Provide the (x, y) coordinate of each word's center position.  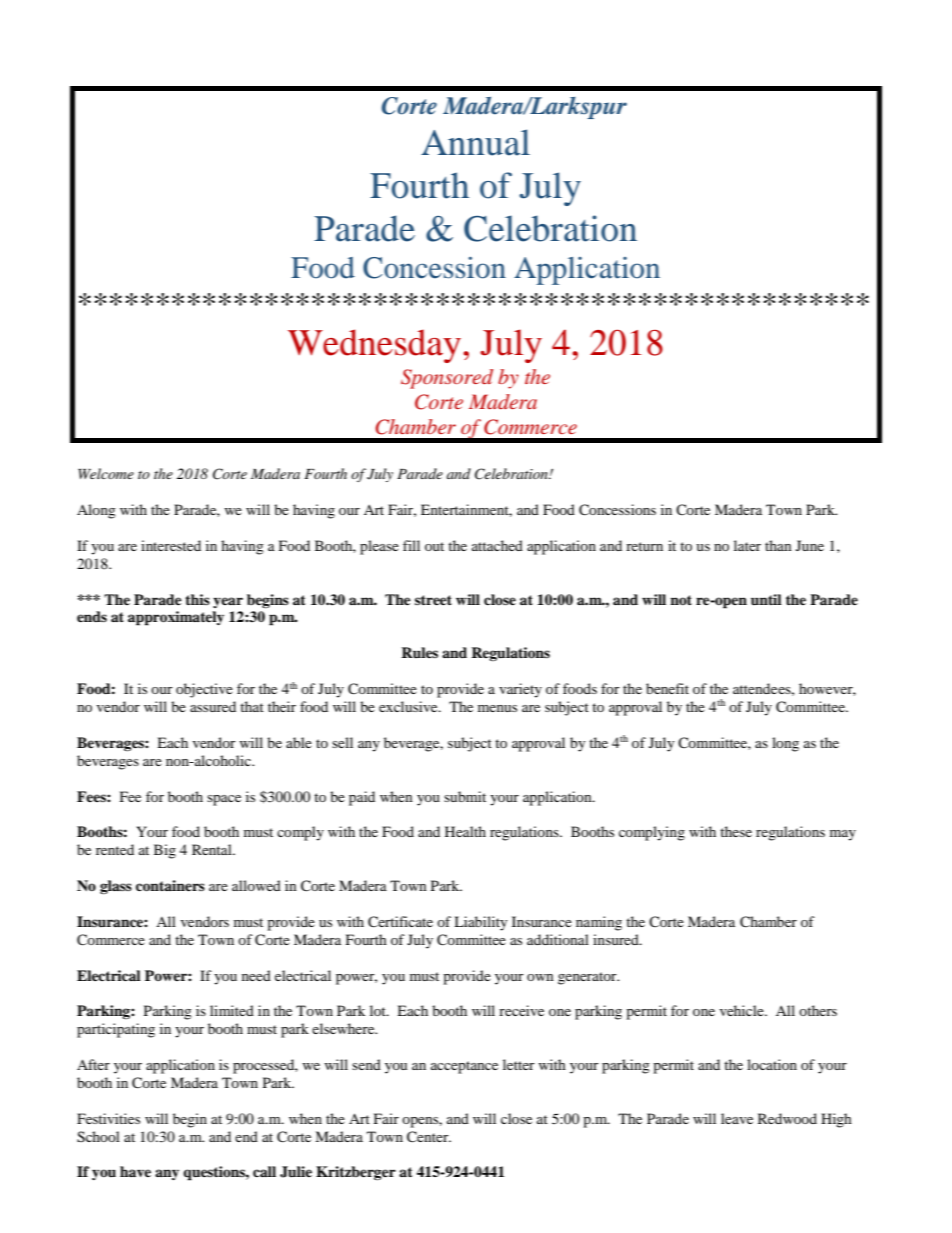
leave (737, 1118)
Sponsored (447, 379)
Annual (475, 142)
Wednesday (374, 346)
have (135, 1171)
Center (429, 1137)
